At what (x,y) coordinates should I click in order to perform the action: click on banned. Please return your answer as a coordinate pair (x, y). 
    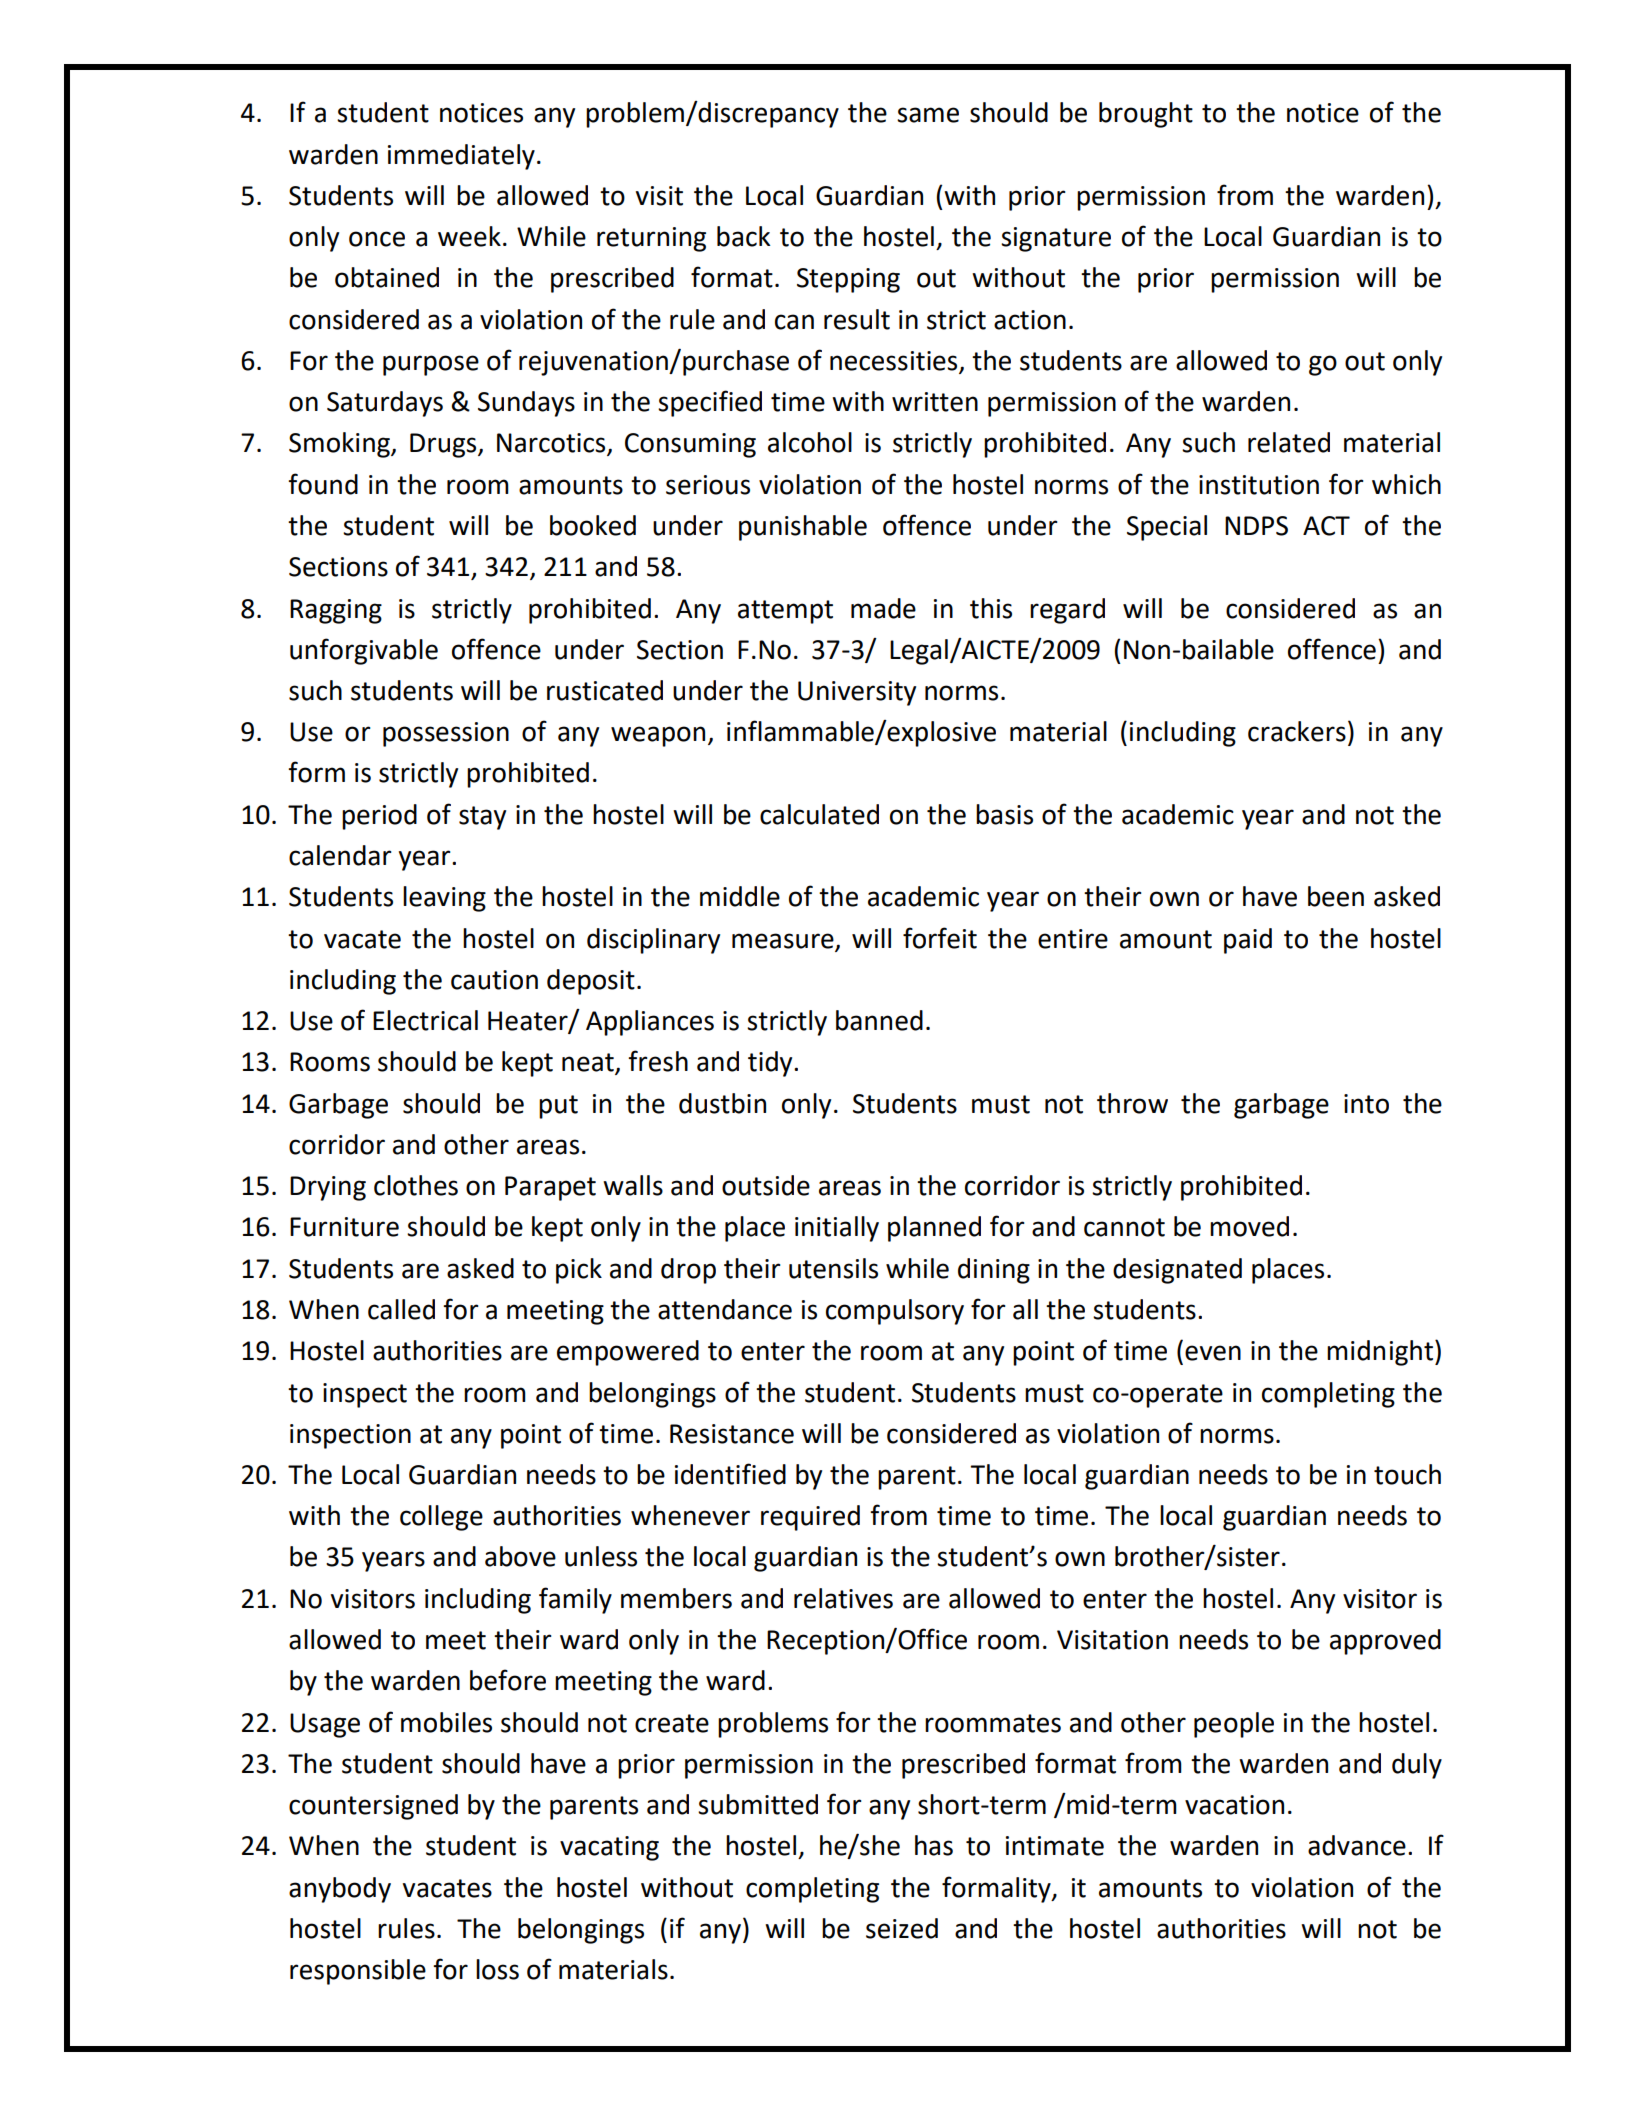
    Looking at the image, I should click on (879, 1020).
